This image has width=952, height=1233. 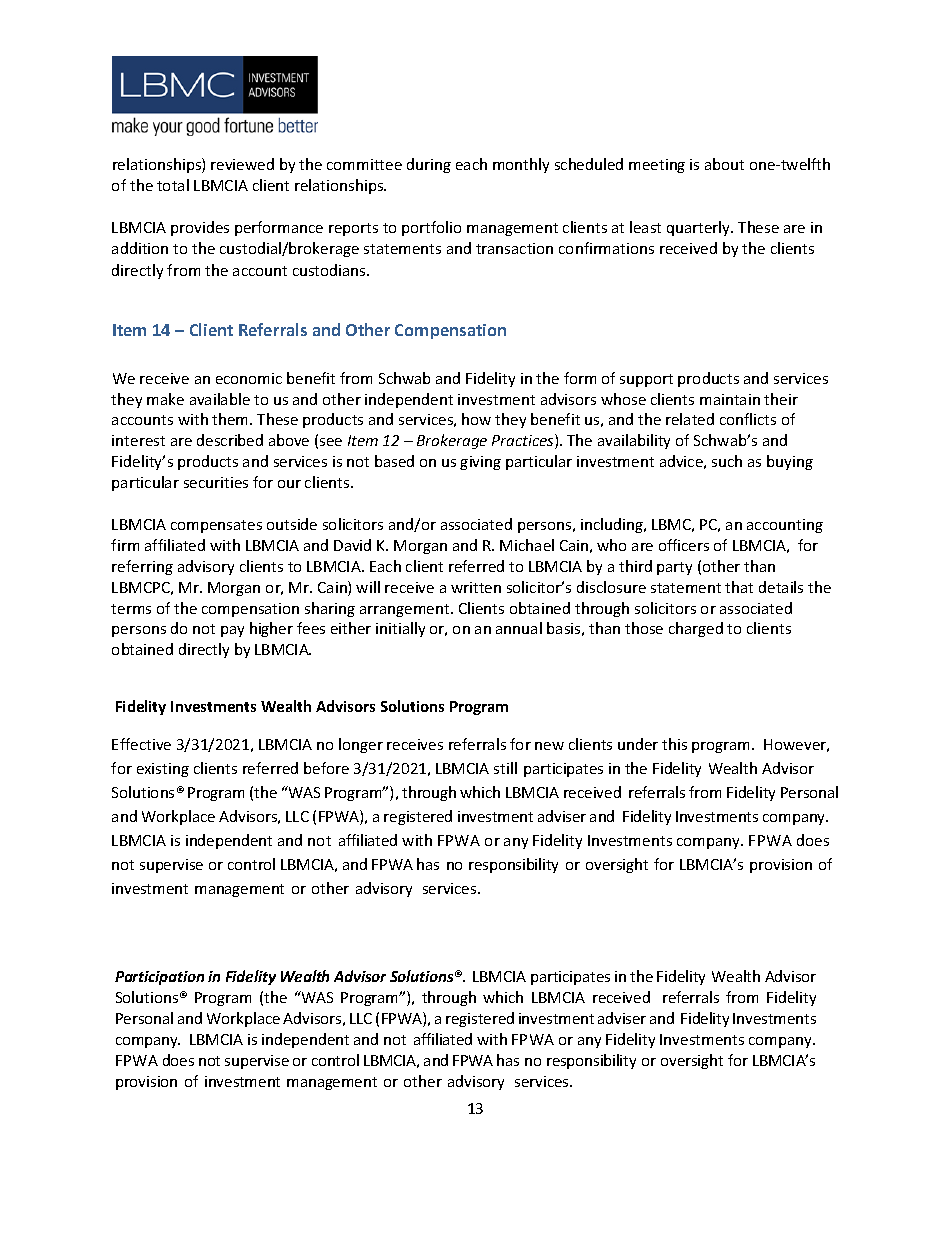 What do you see at coordinates (231, 419) in the image?
I see `them` at bounding box center [231, 419].
